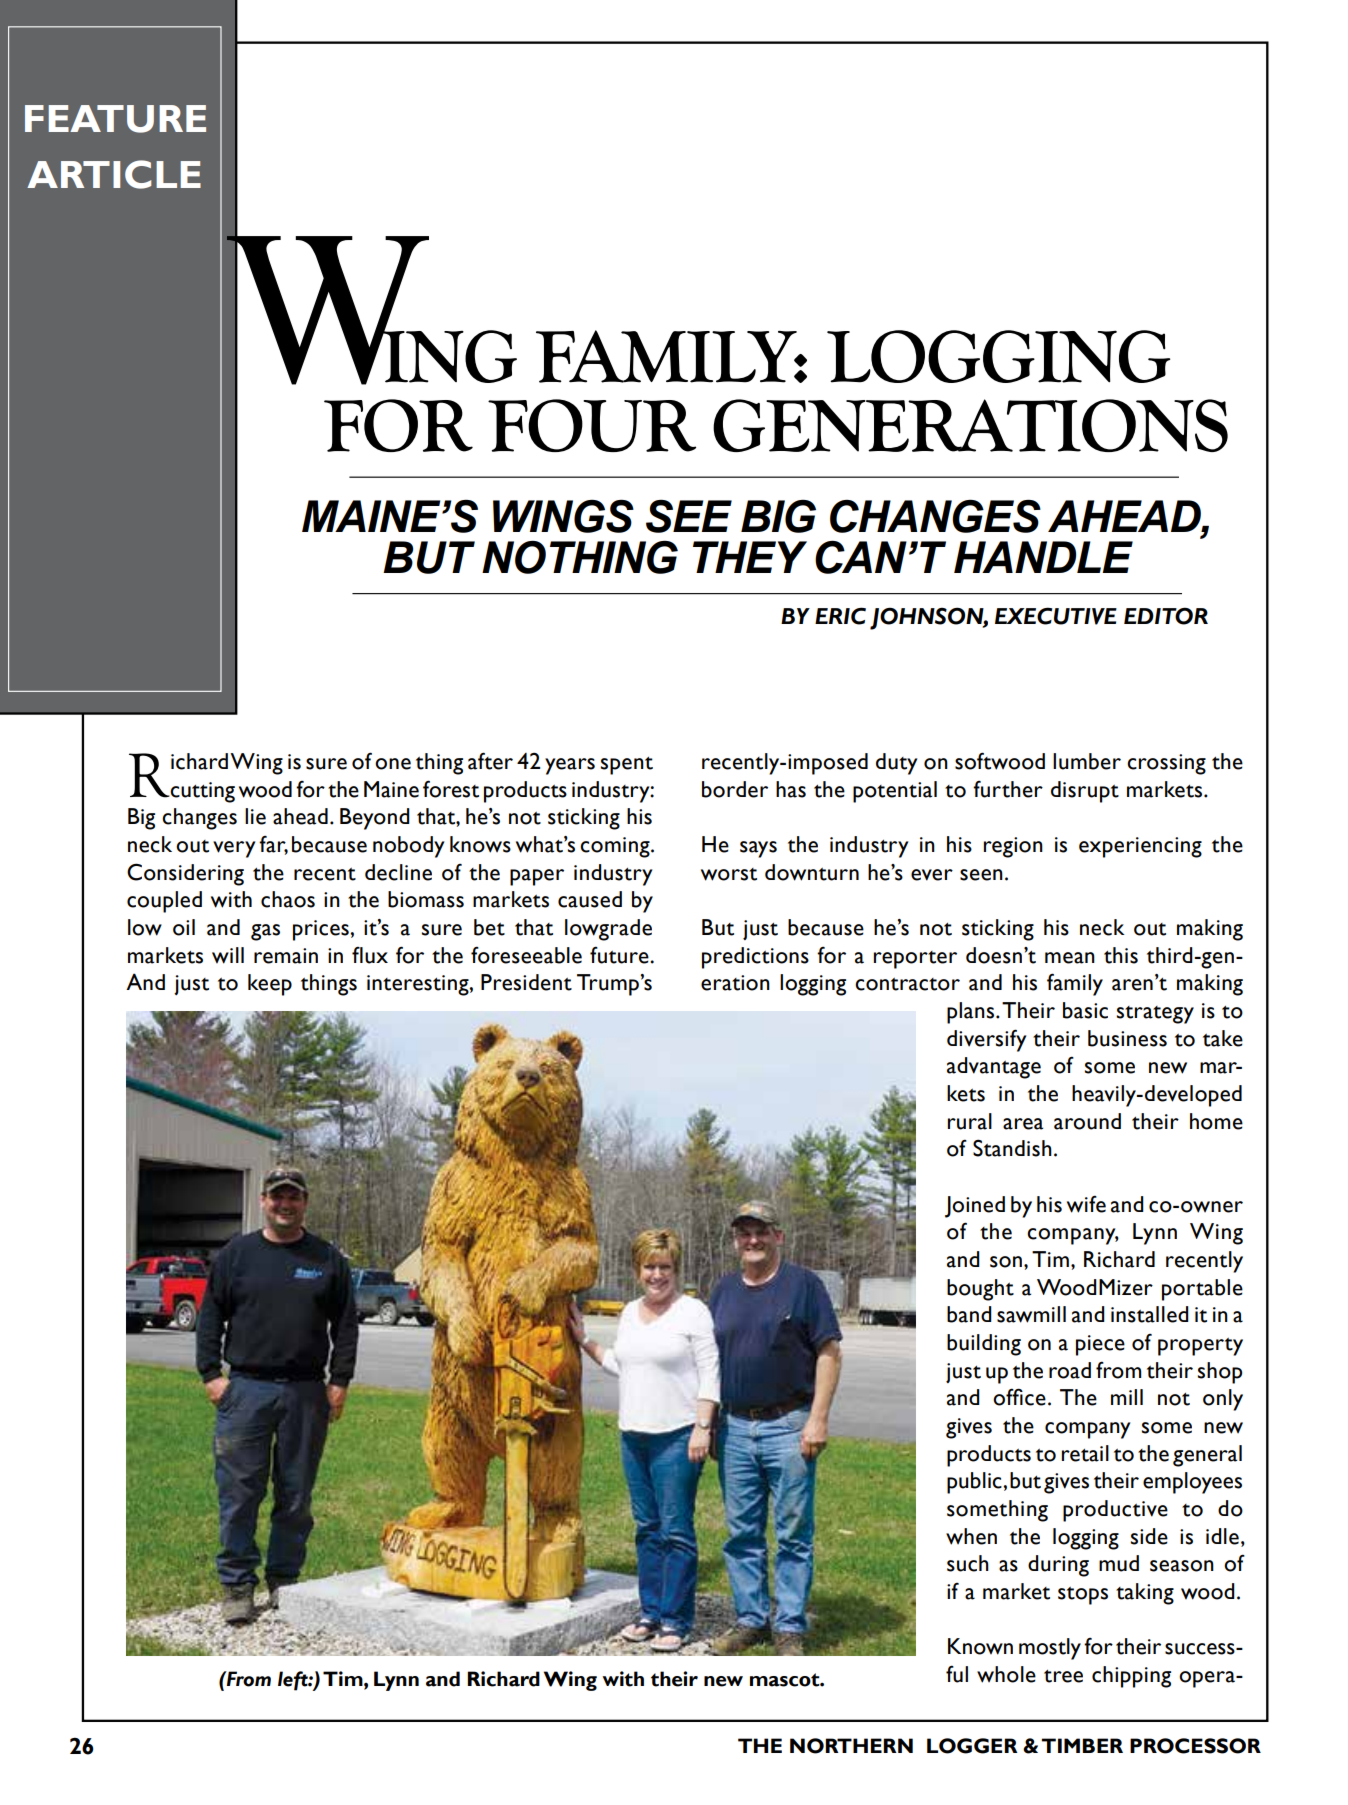  I want to click on HANDLE, so click(1043, 557).
